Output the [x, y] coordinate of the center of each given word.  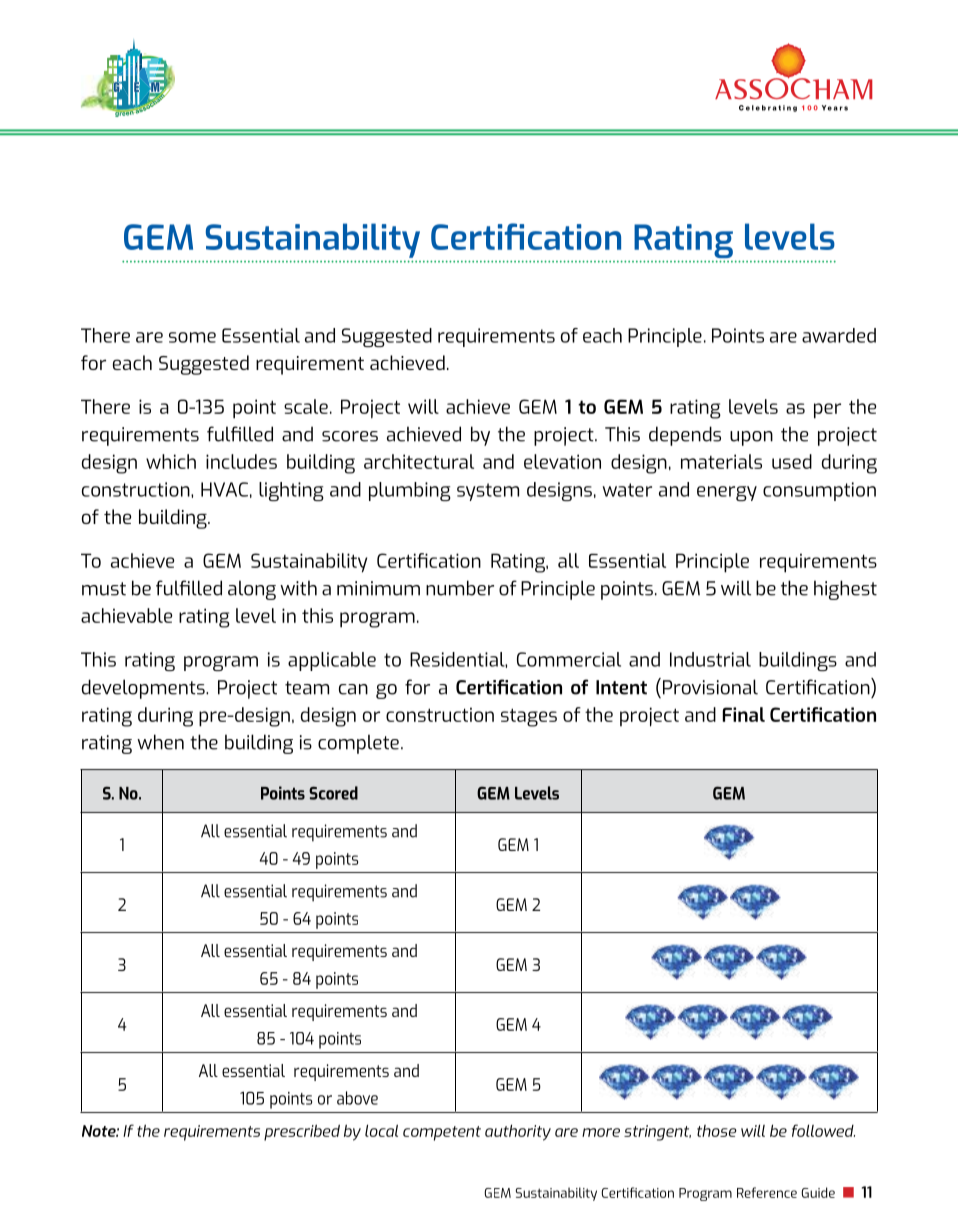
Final [744, 714]
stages [529, 717]
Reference [767, 1192]
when [160, 742]
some [192, 337]
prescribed [302, 1132]
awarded [839, 335]
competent [442, 1133]
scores [350, 436]
